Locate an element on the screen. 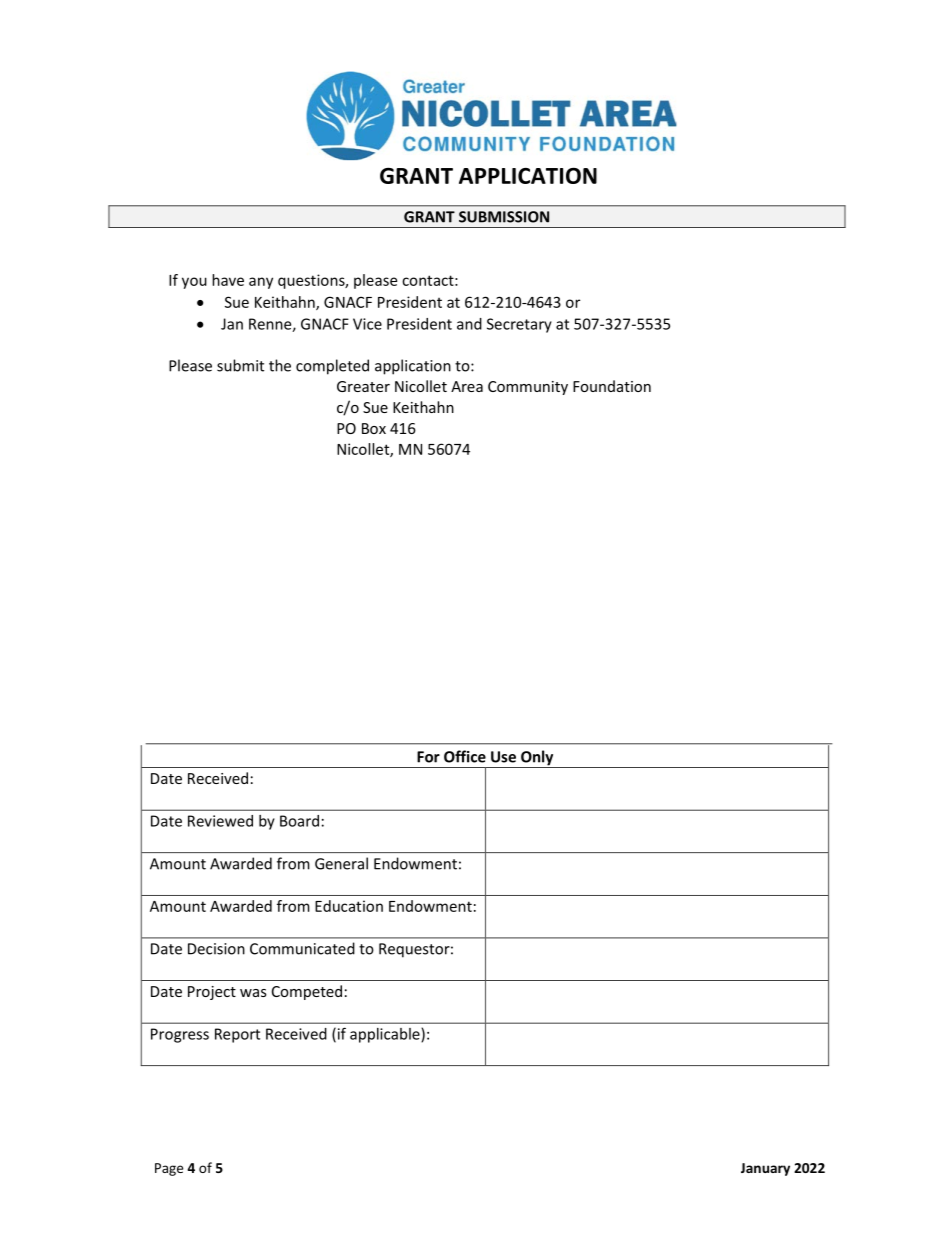 The height and width of the screenshot is (1233, 952). Reviewed is located at coordinates (220, 821).
